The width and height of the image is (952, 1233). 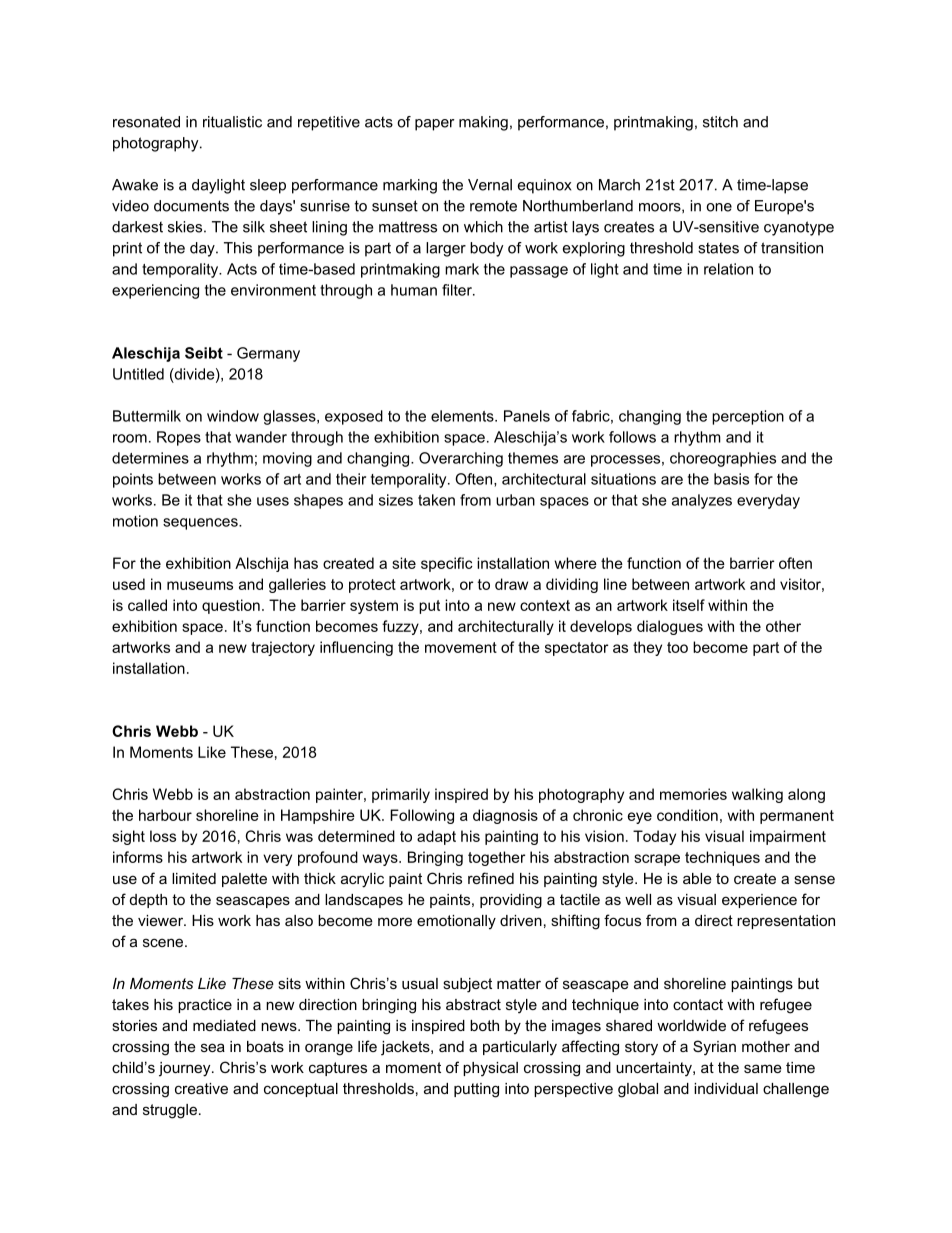 I want to click on elements, so click(x=463, y=416).
